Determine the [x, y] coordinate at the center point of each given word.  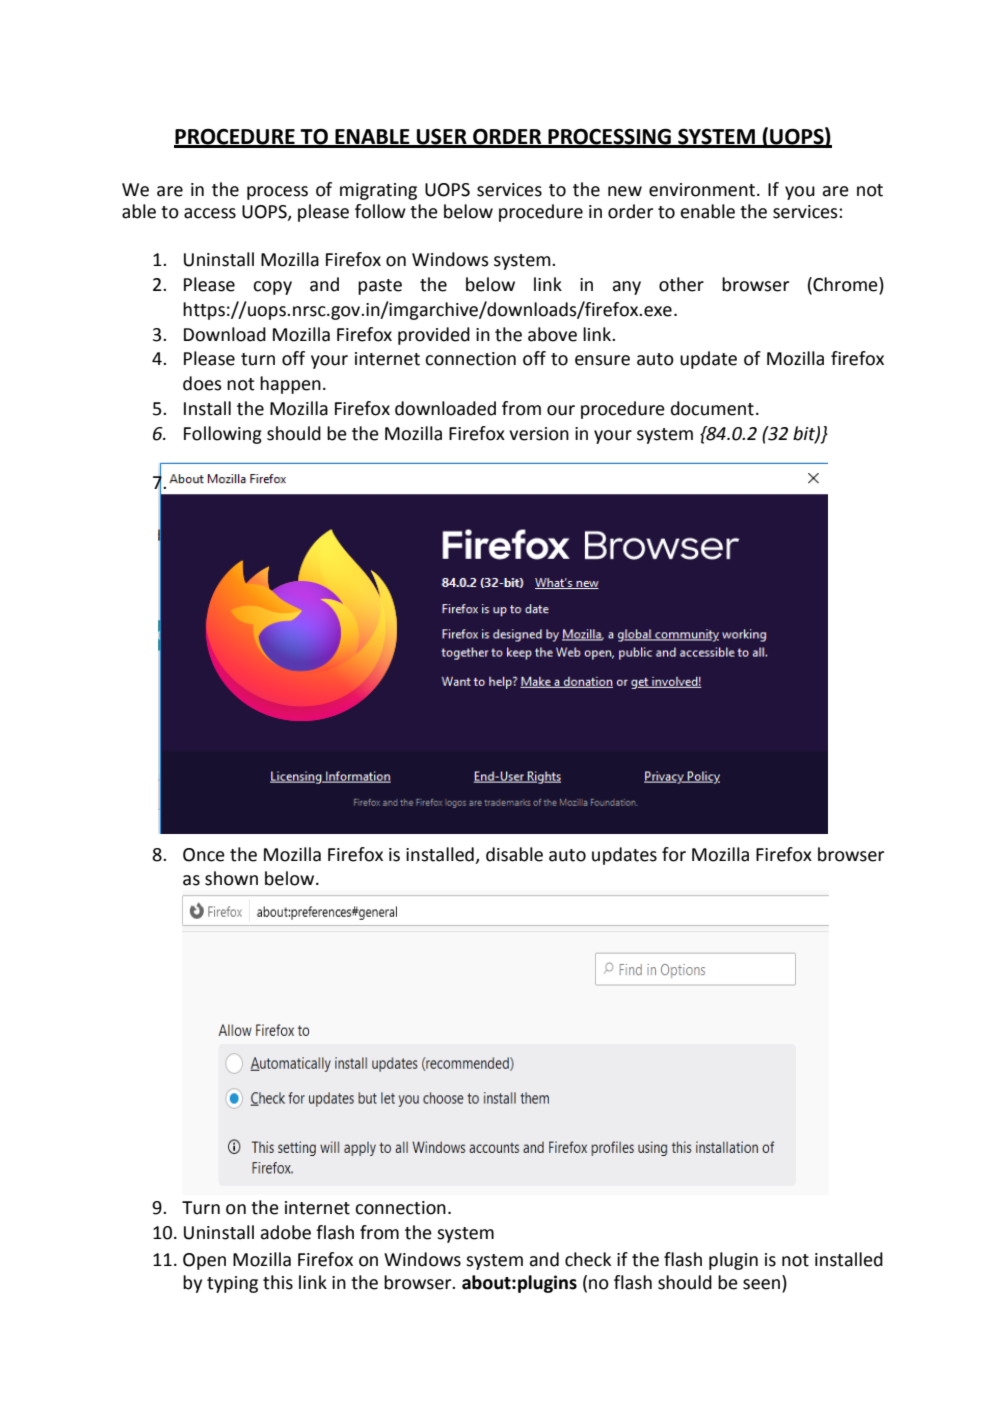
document [712, 408]
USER [442, 137]
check [588, 1259]
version [539, 434]
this [278, 1282]
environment [702, 190]
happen [290, 385]
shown [231, 878]
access [210, 213]
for [674, 854]
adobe [285, 1232]
